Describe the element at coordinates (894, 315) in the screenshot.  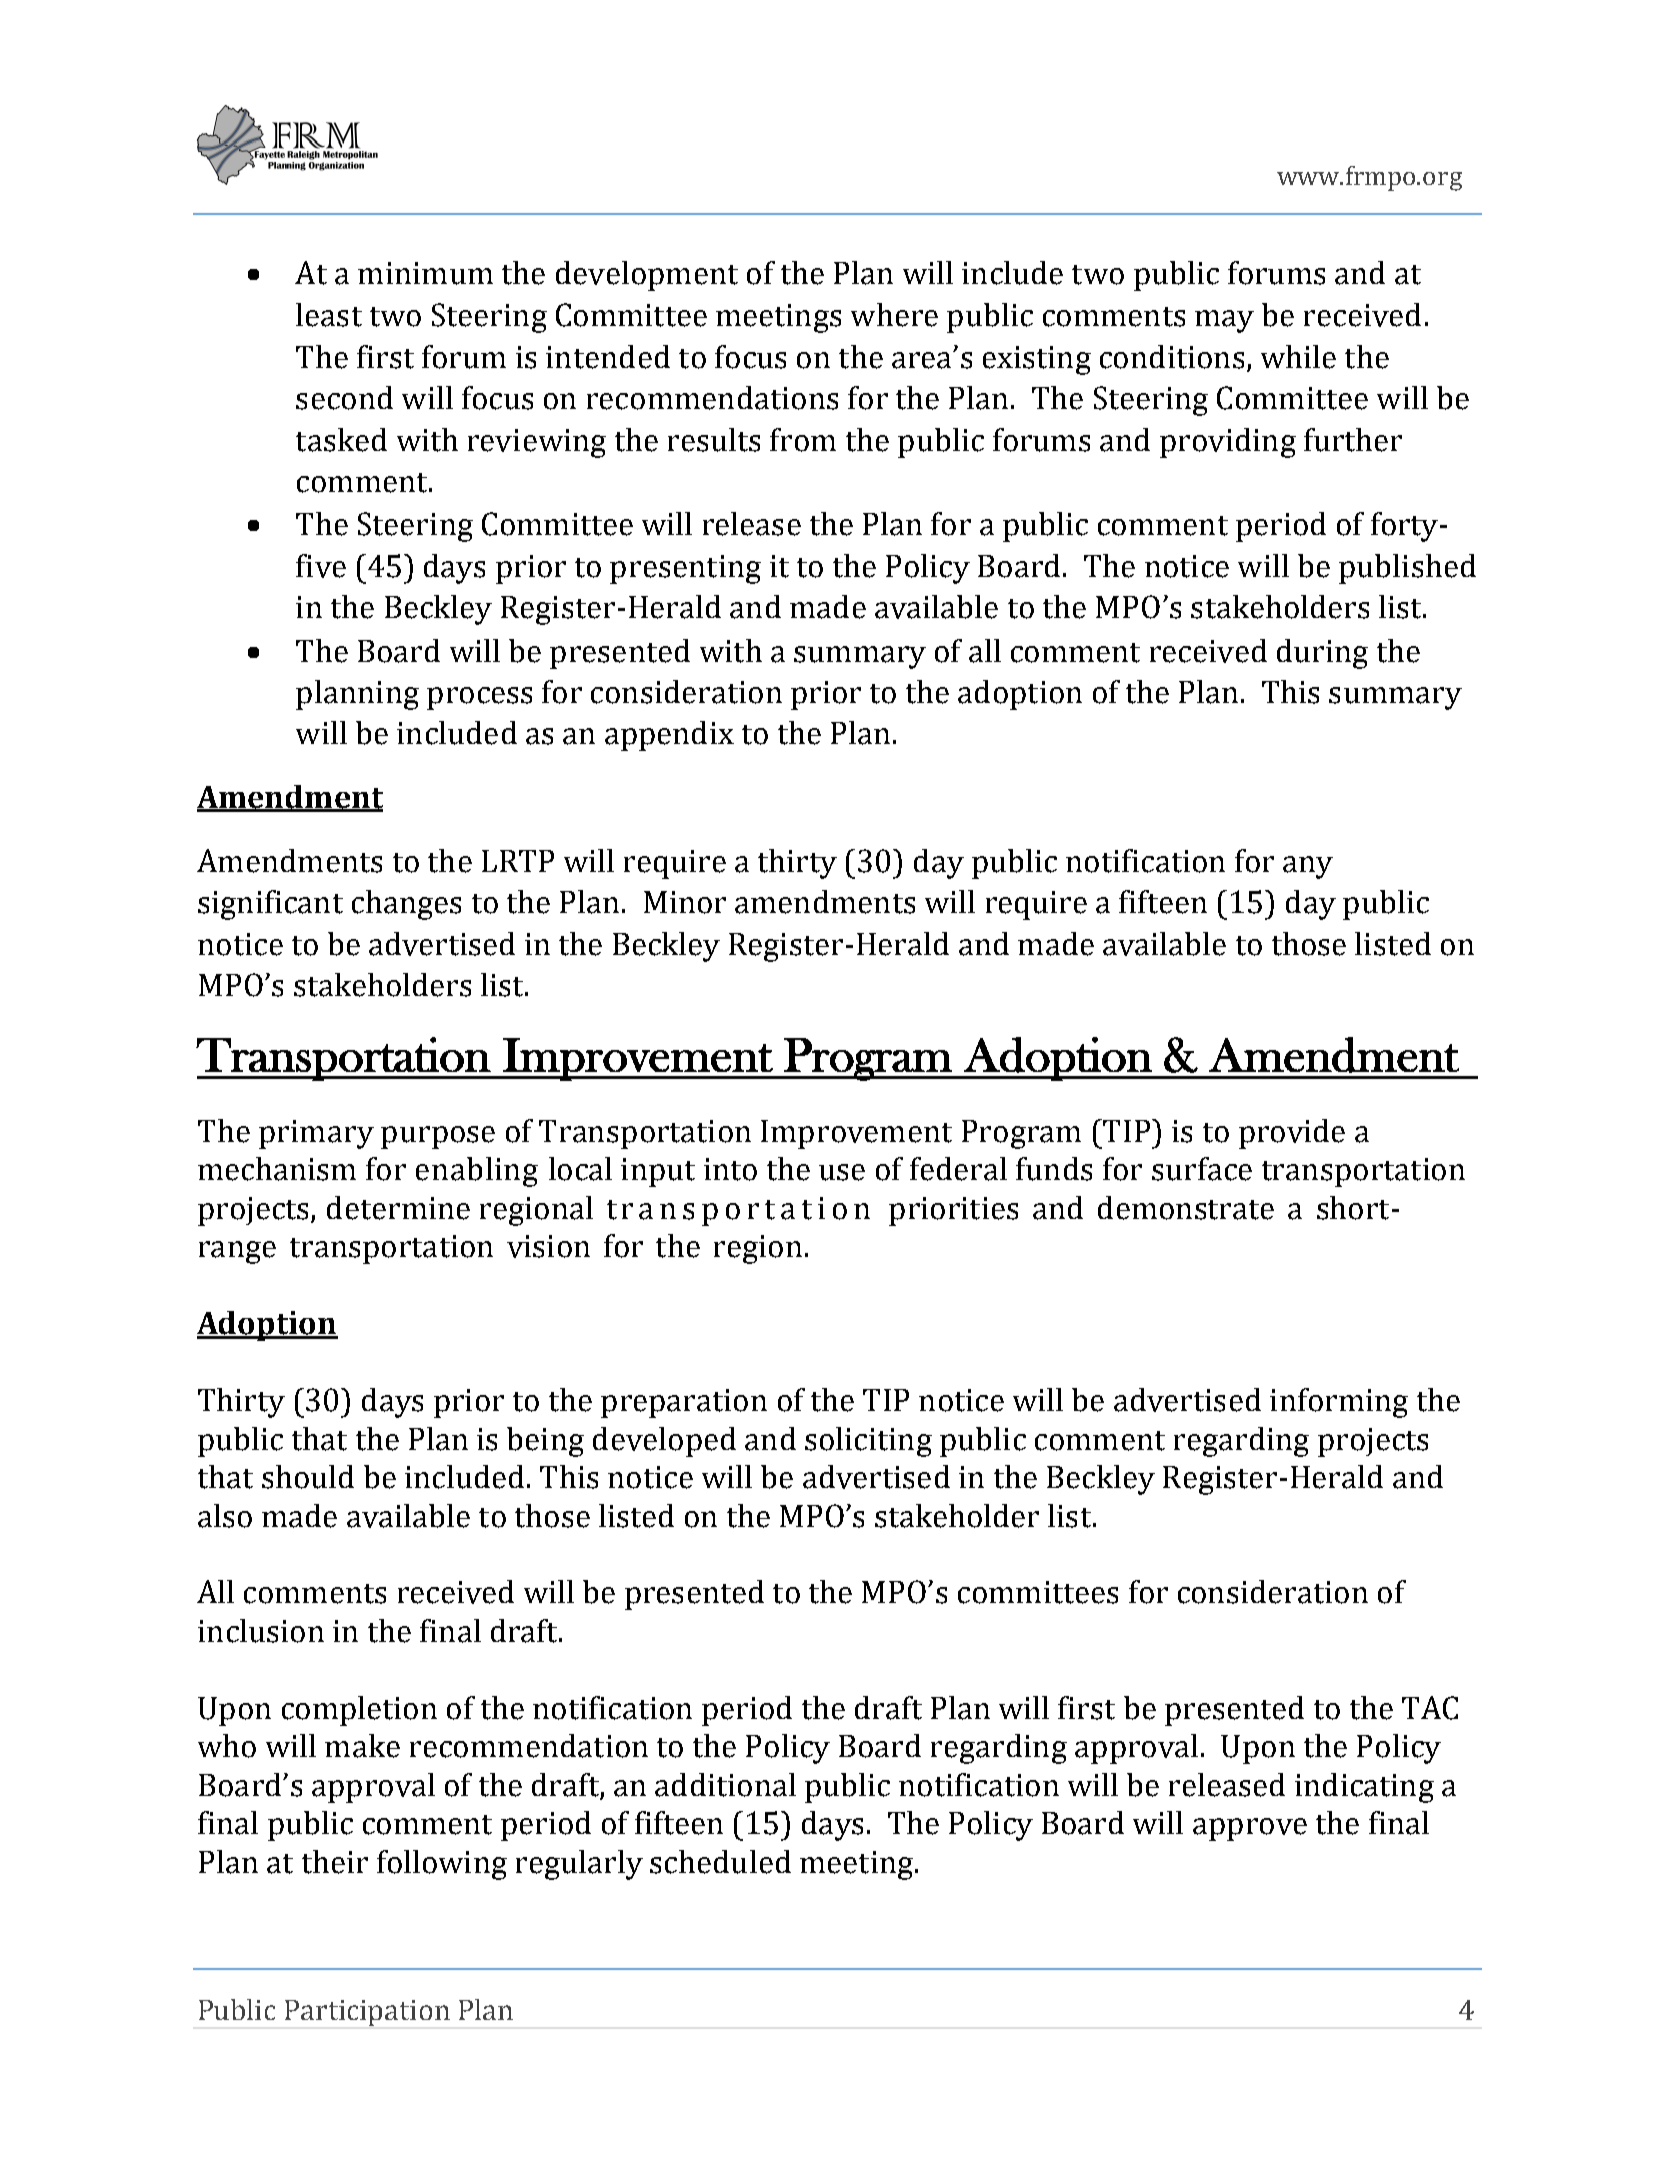
I see `where` at that location.
